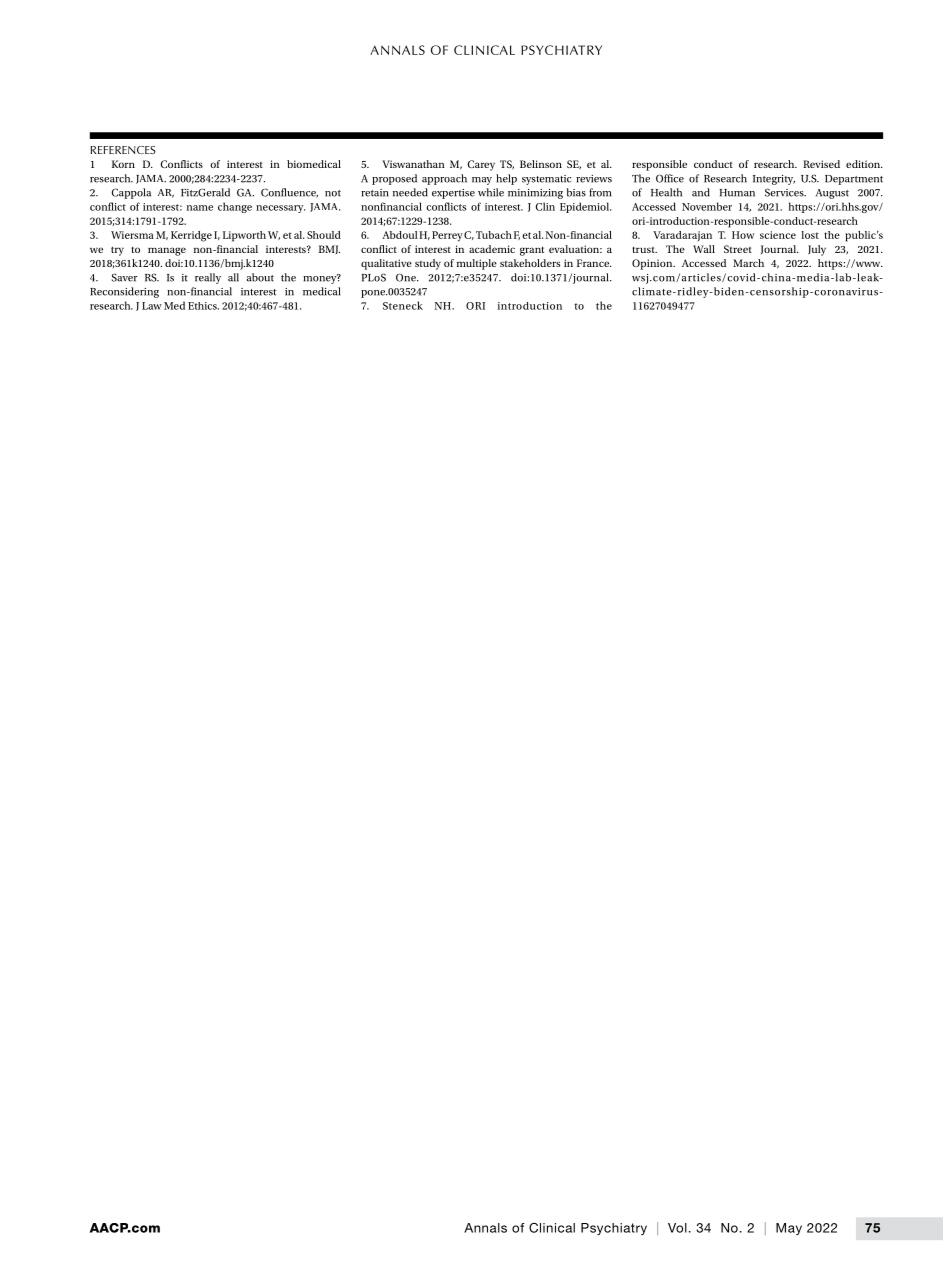 Image resolution: width=943 pixels, height=1288 pixels. I want to click on Vol, so click(677, 1228).
